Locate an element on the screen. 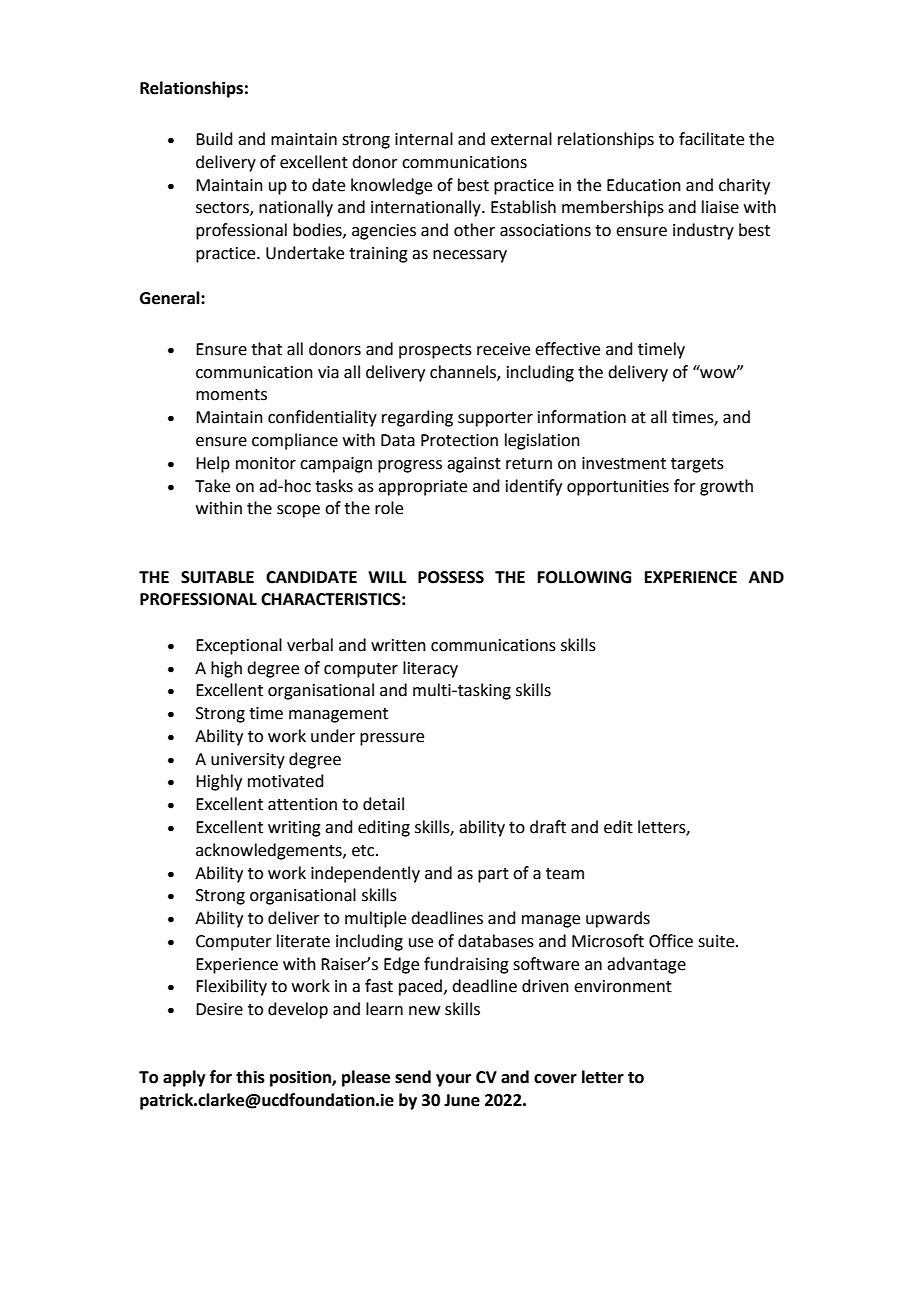  targets is located at coordinates (697, 465).
